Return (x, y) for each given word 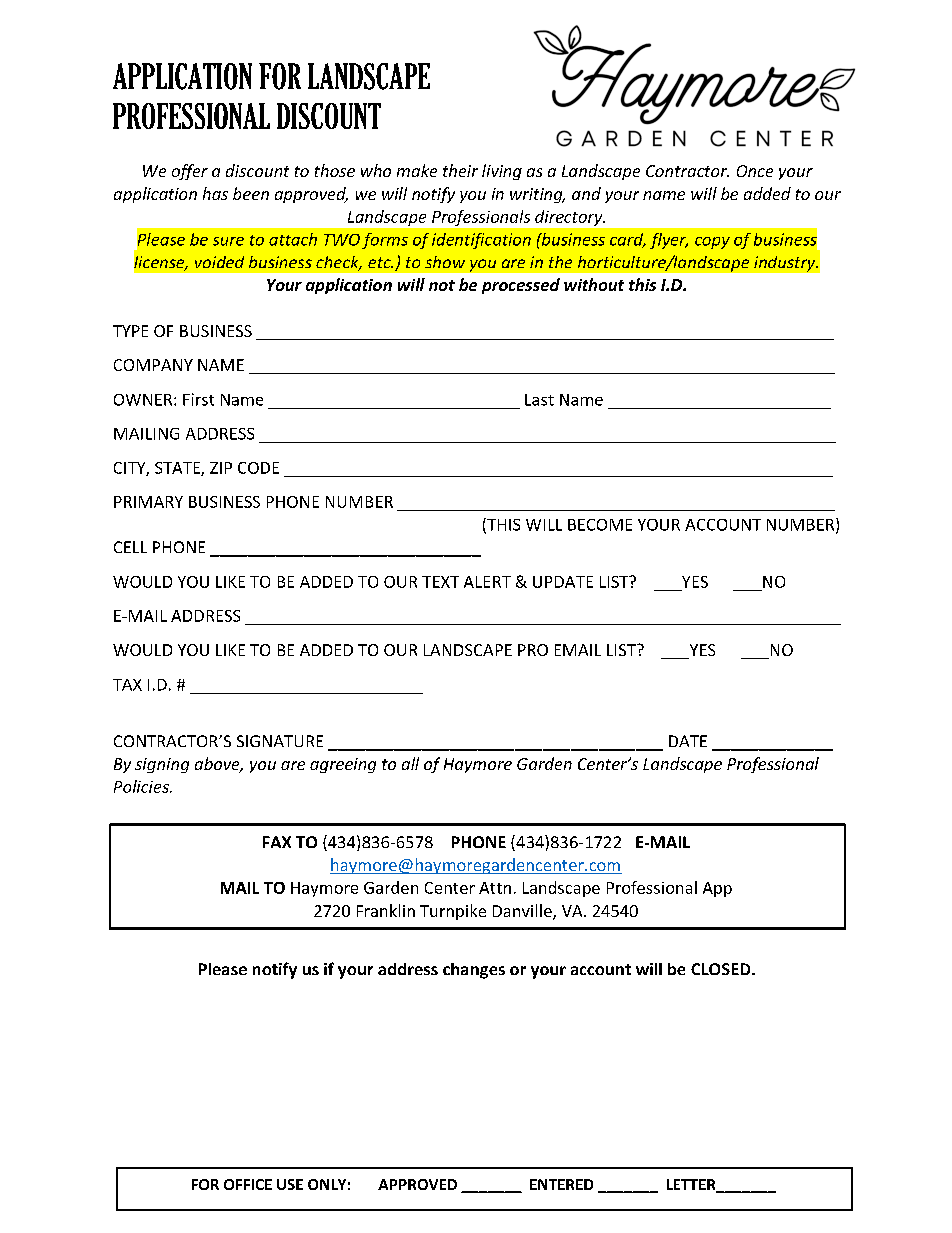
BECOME (600, 525)
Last (539, 400)
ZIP (221, 468)
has (215, 193)
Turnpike (453, 912)
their (460, 170)
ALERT (487, 582)
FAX (277, 842)
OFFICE (248, 1184)
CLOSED (722, 969)
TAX (127, 685)
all (410, 763)
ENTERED (561, 1184)
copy (712, 243)
